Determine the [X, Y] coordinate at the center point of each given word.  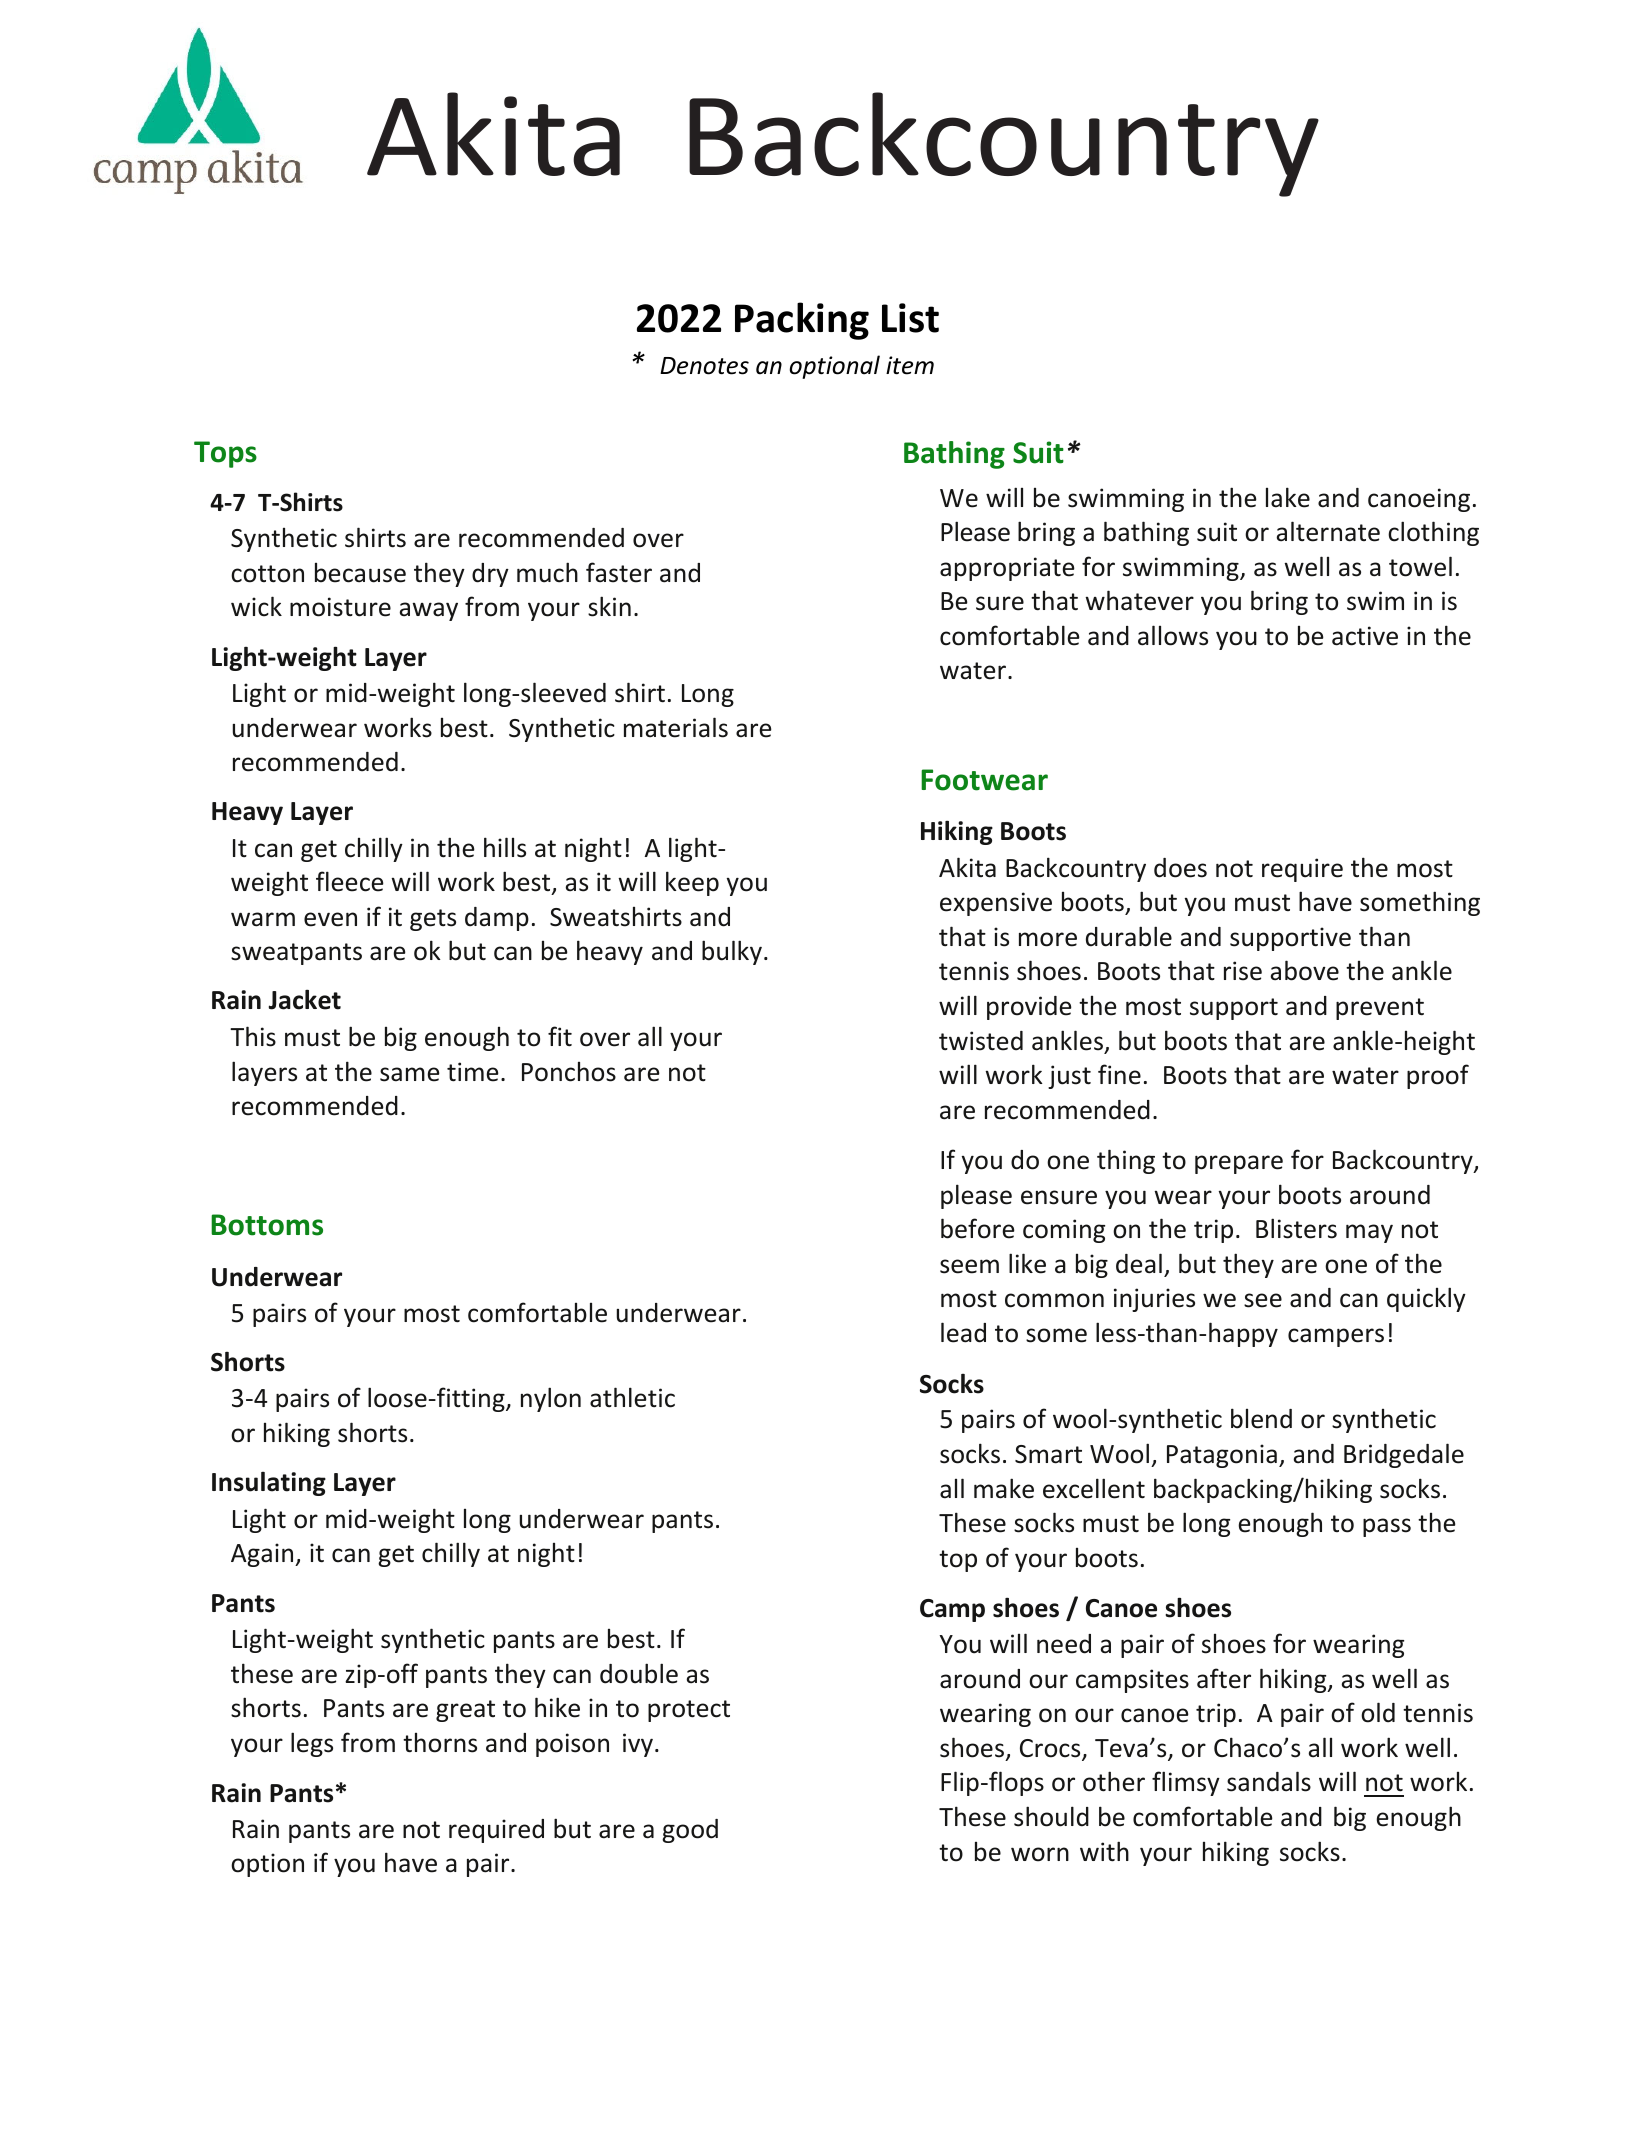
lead [963, 1332]
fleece [350, 881]
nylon [551, 1399]
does [1180, 868]
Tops [225, 454]
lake [1288, 497]
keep [692, 883]
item [910, 365]
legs [312, 1744]
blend [1261, 1418]
